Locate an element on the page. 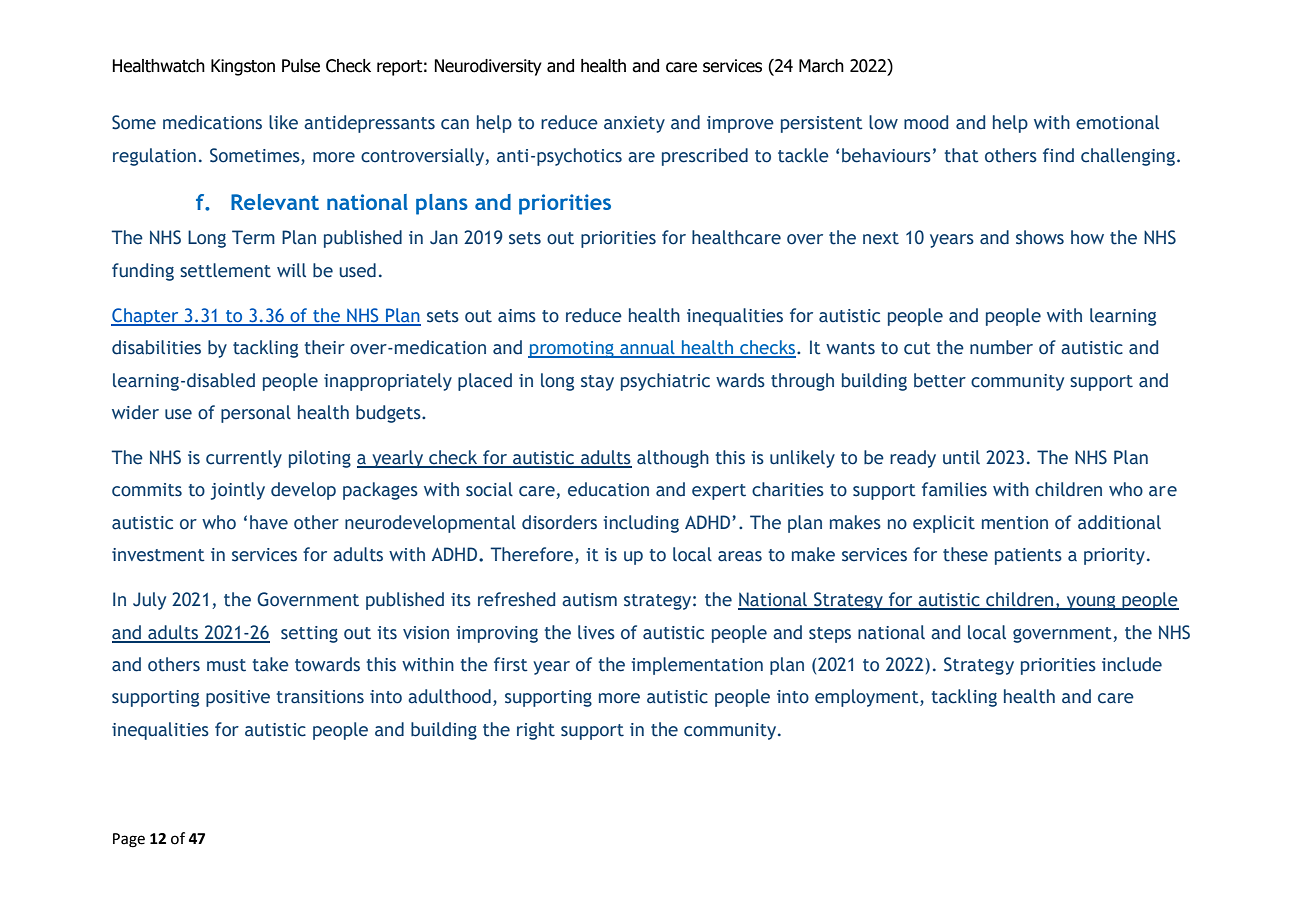 The height and width of the page is (924, 1308). Page is located at coordinates (129, 840).
